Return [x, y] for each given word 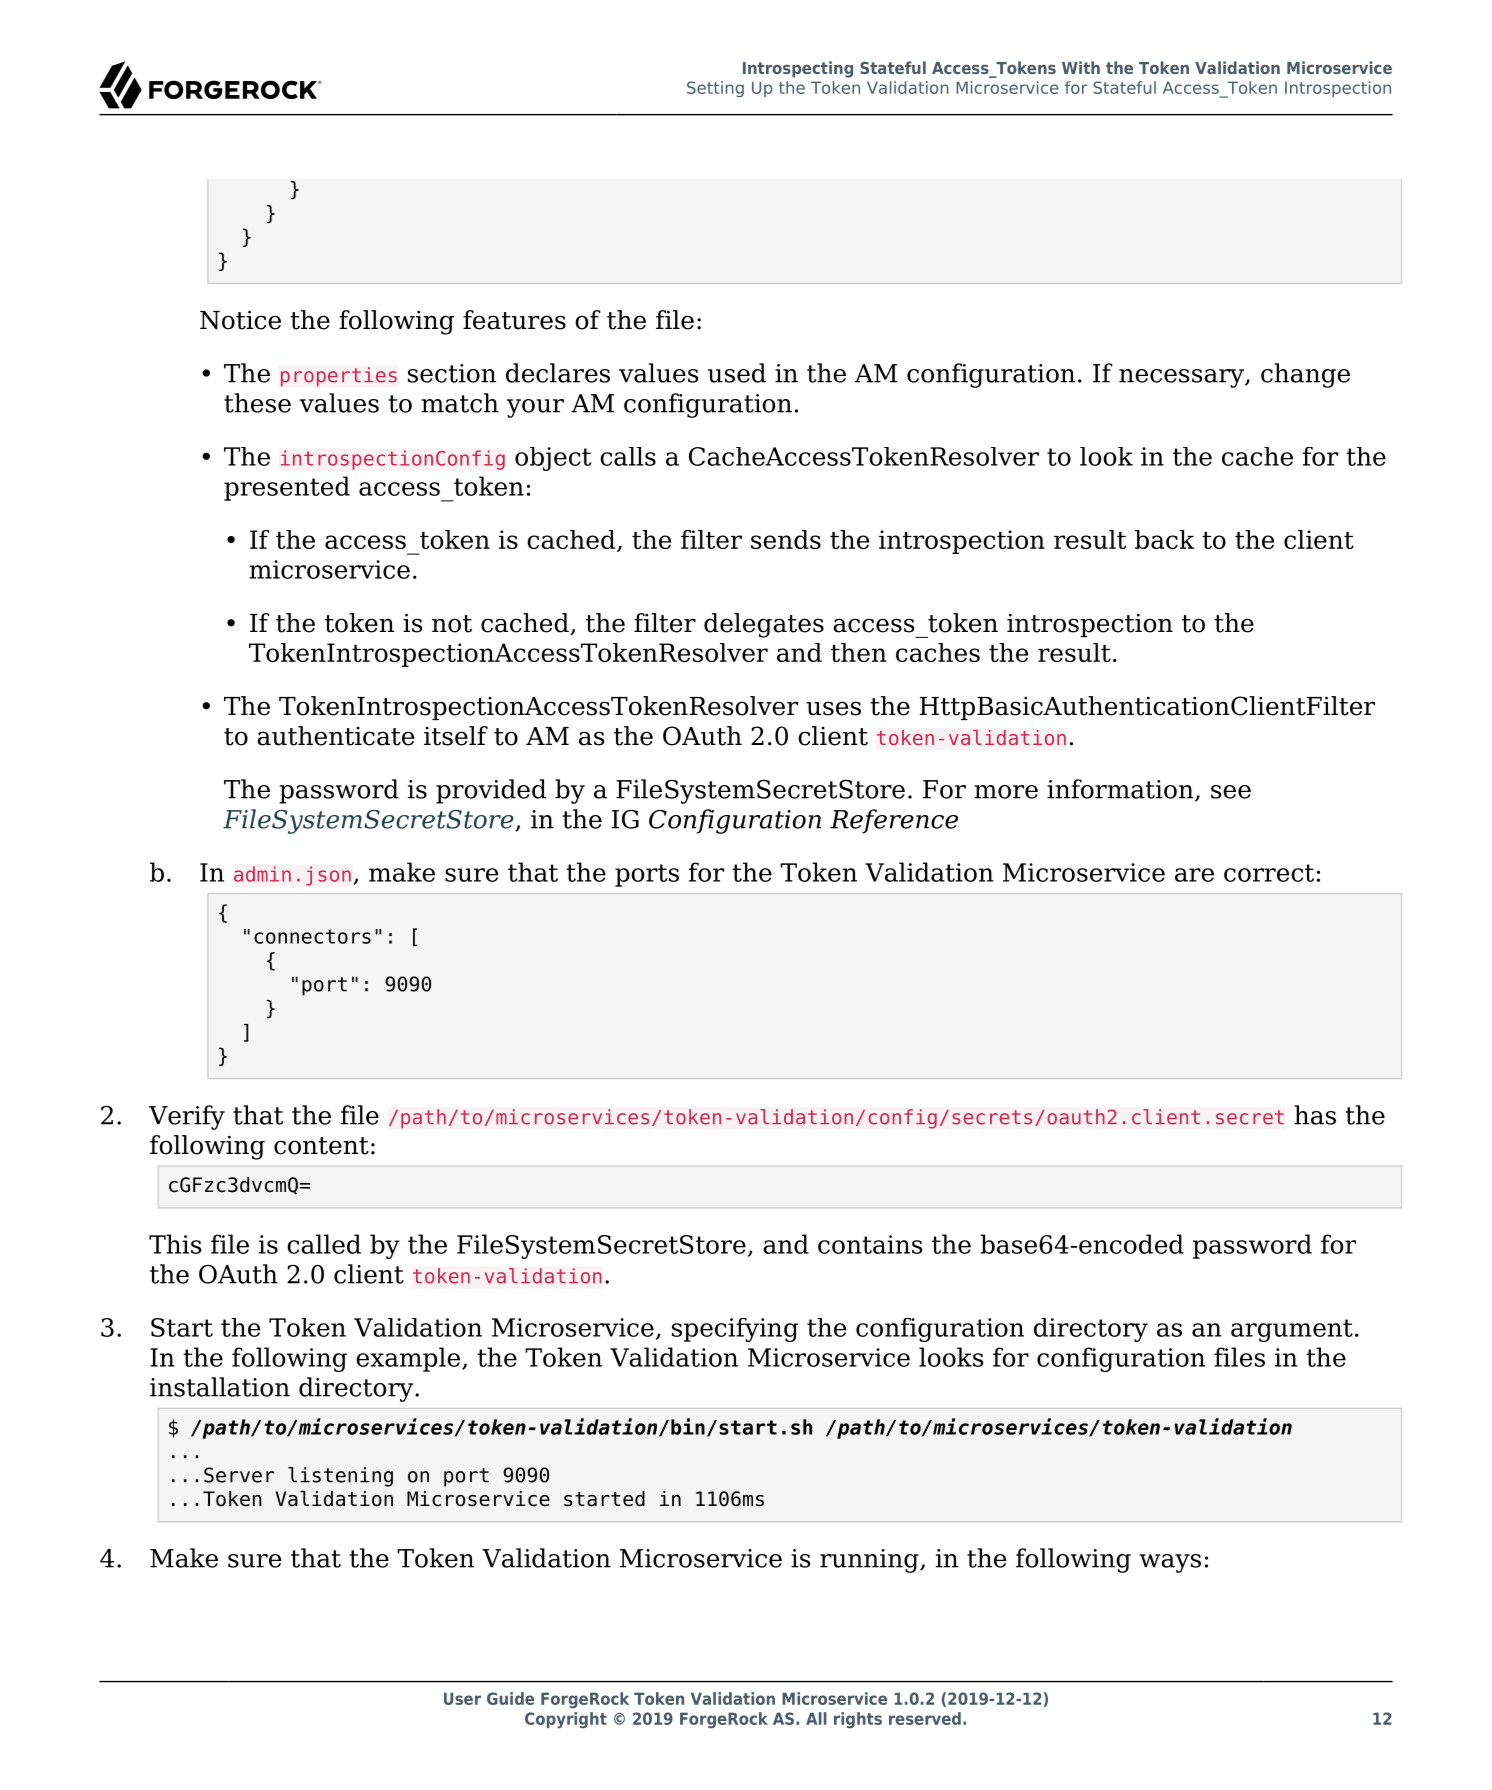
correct [1269, 873]
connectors [312, 936]
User [462, 1698]
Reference [894, 821]
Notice [240, 320]
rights [858, 1720]
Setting [715, 89]
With [1081, 67]
